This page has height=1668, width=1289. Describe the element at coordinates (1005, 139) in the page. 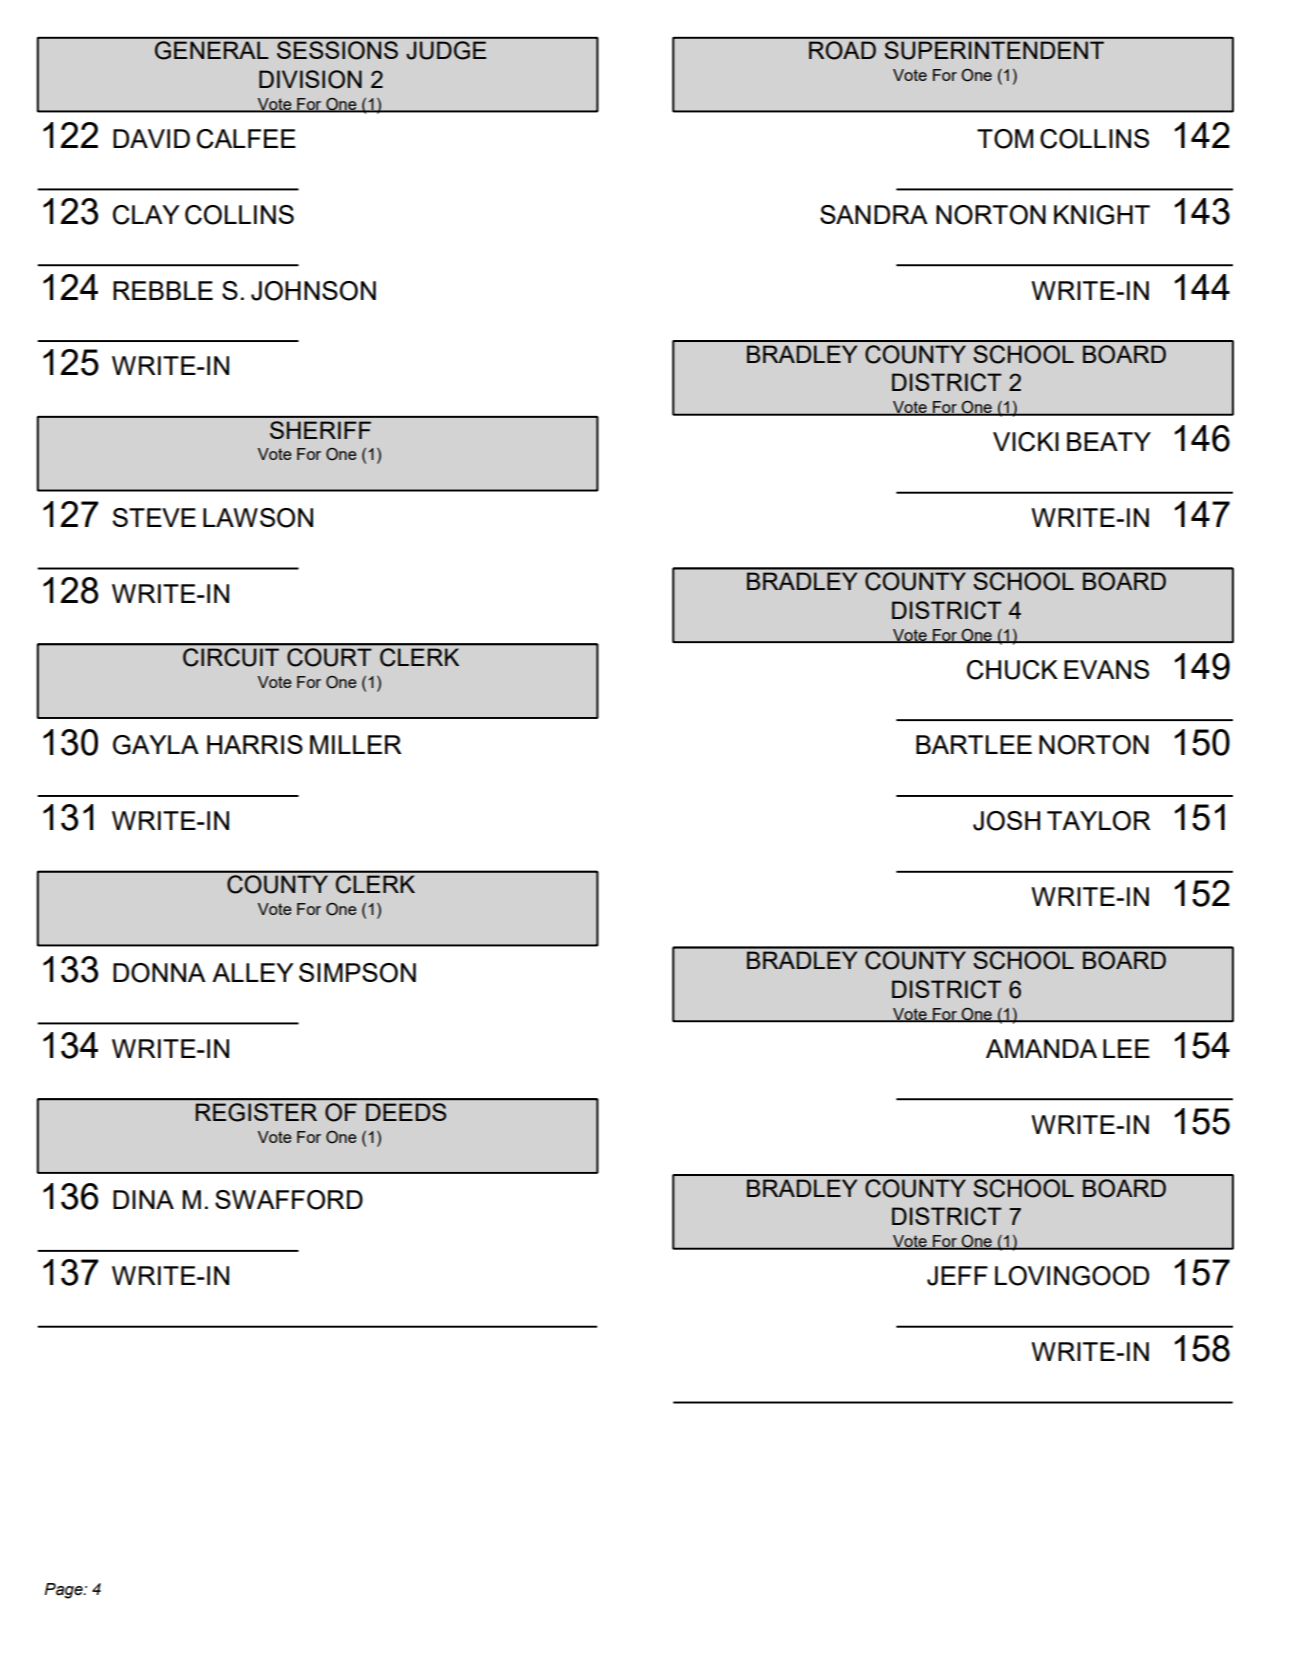

I see `TOM` at that location.
